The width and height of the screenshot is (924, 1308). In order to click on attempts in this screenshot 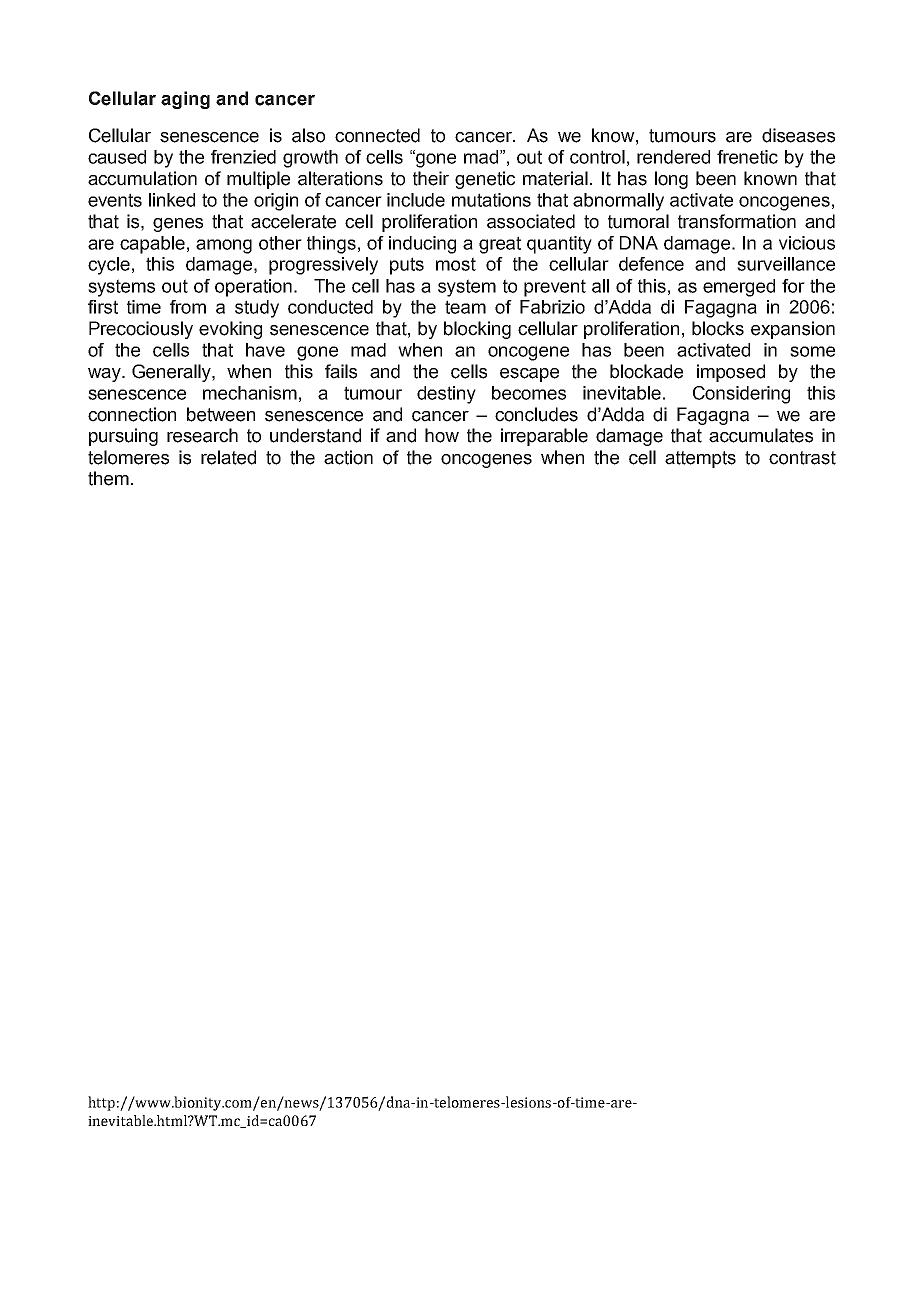, I will do `click(700, 459)`.
